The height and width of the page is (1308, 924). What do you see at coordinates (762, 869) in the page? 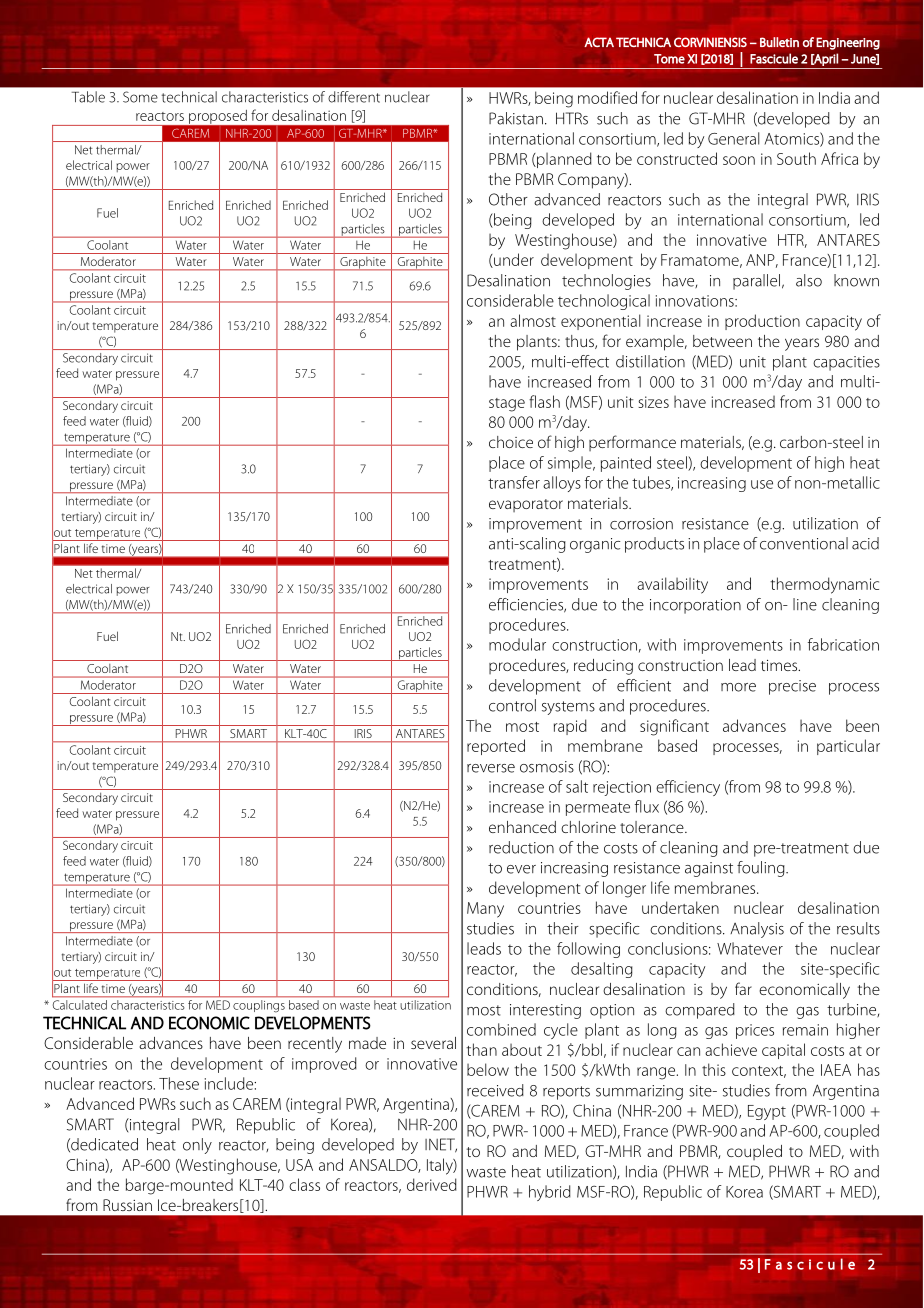
I see `fouling` at bounding box center [762, 869].
